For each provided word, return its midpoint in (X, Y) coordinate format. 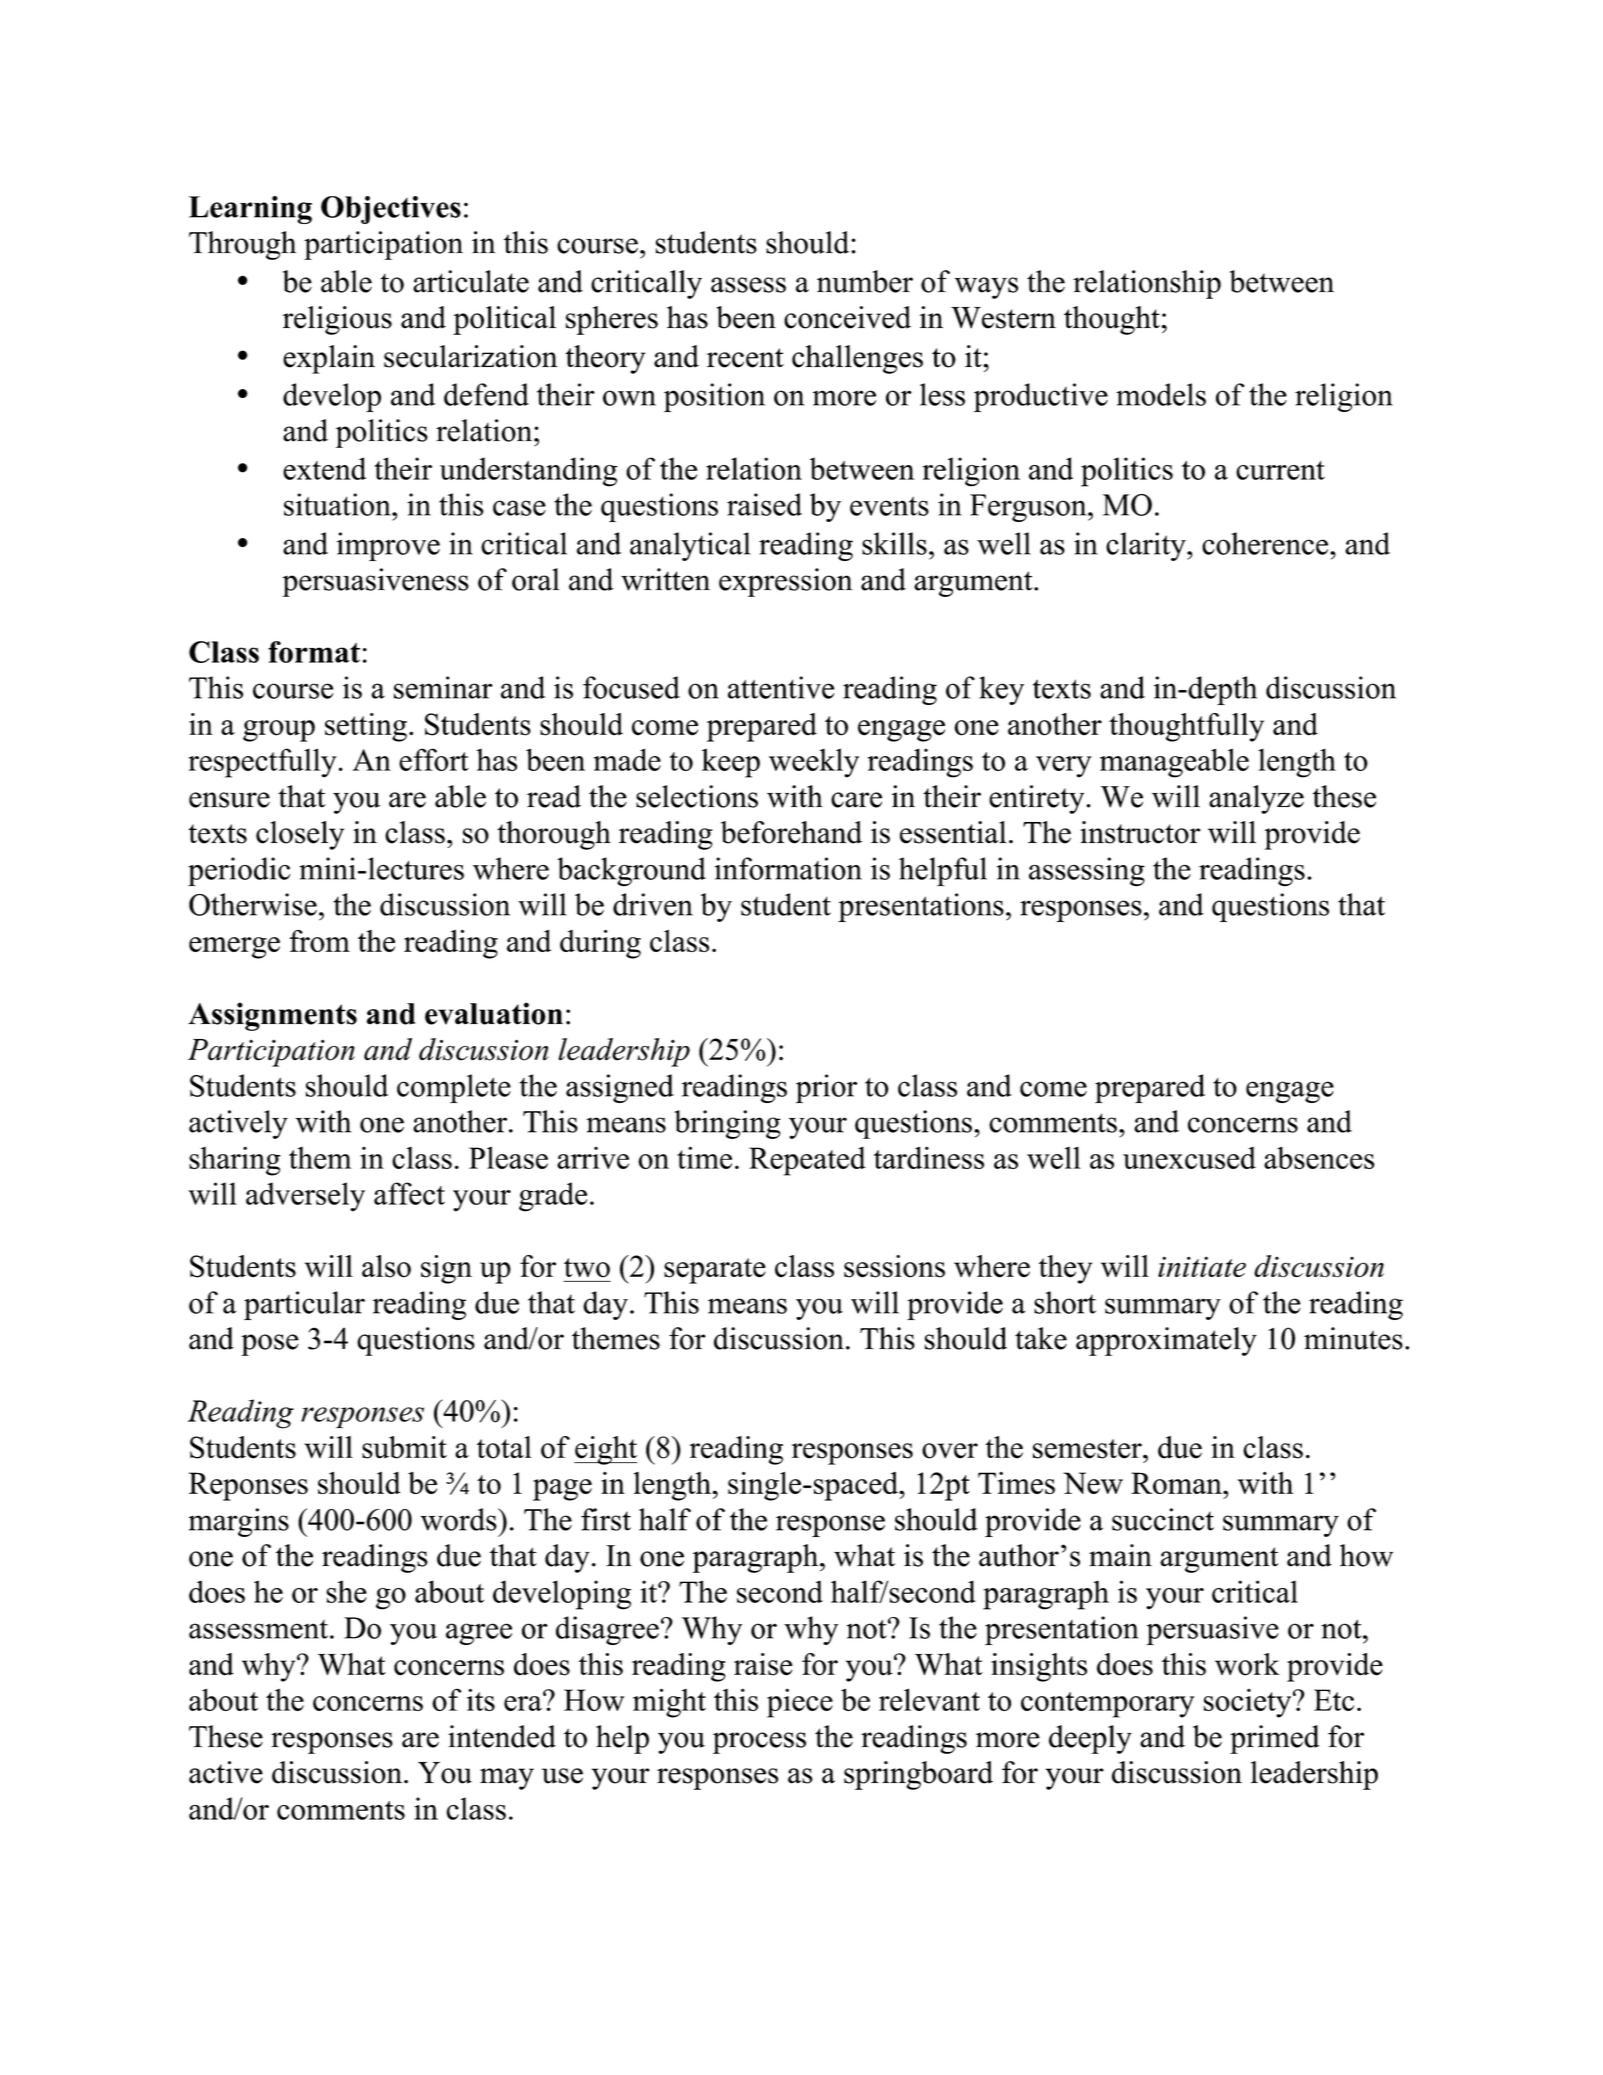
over (950, 1451)
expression (785, 582)
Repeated (807, 1161)
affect (409, 1193)
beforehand (791, 832)
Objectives (391, 210)
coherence (1266, 543)
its (481, 1699)
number (865, 281)
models (1161, 394)
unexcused (1189, 1158)
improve (388, 546)
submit (404, 1447)
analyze (1256, 799)
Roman (1177, 1483)
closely (300, 835)
